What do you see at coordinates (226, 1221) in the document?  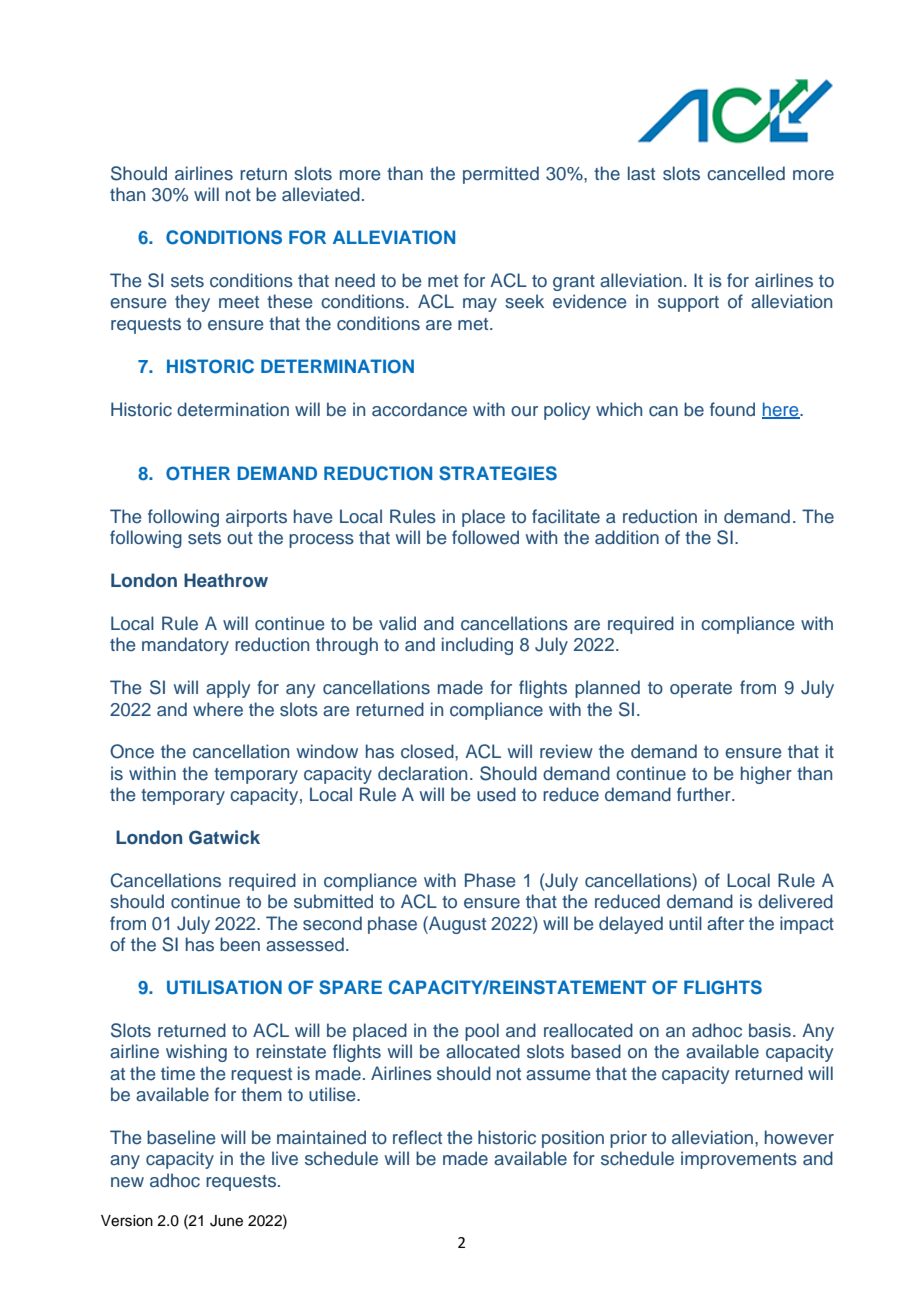 I see `June` at bounding box center [226, 1221].
